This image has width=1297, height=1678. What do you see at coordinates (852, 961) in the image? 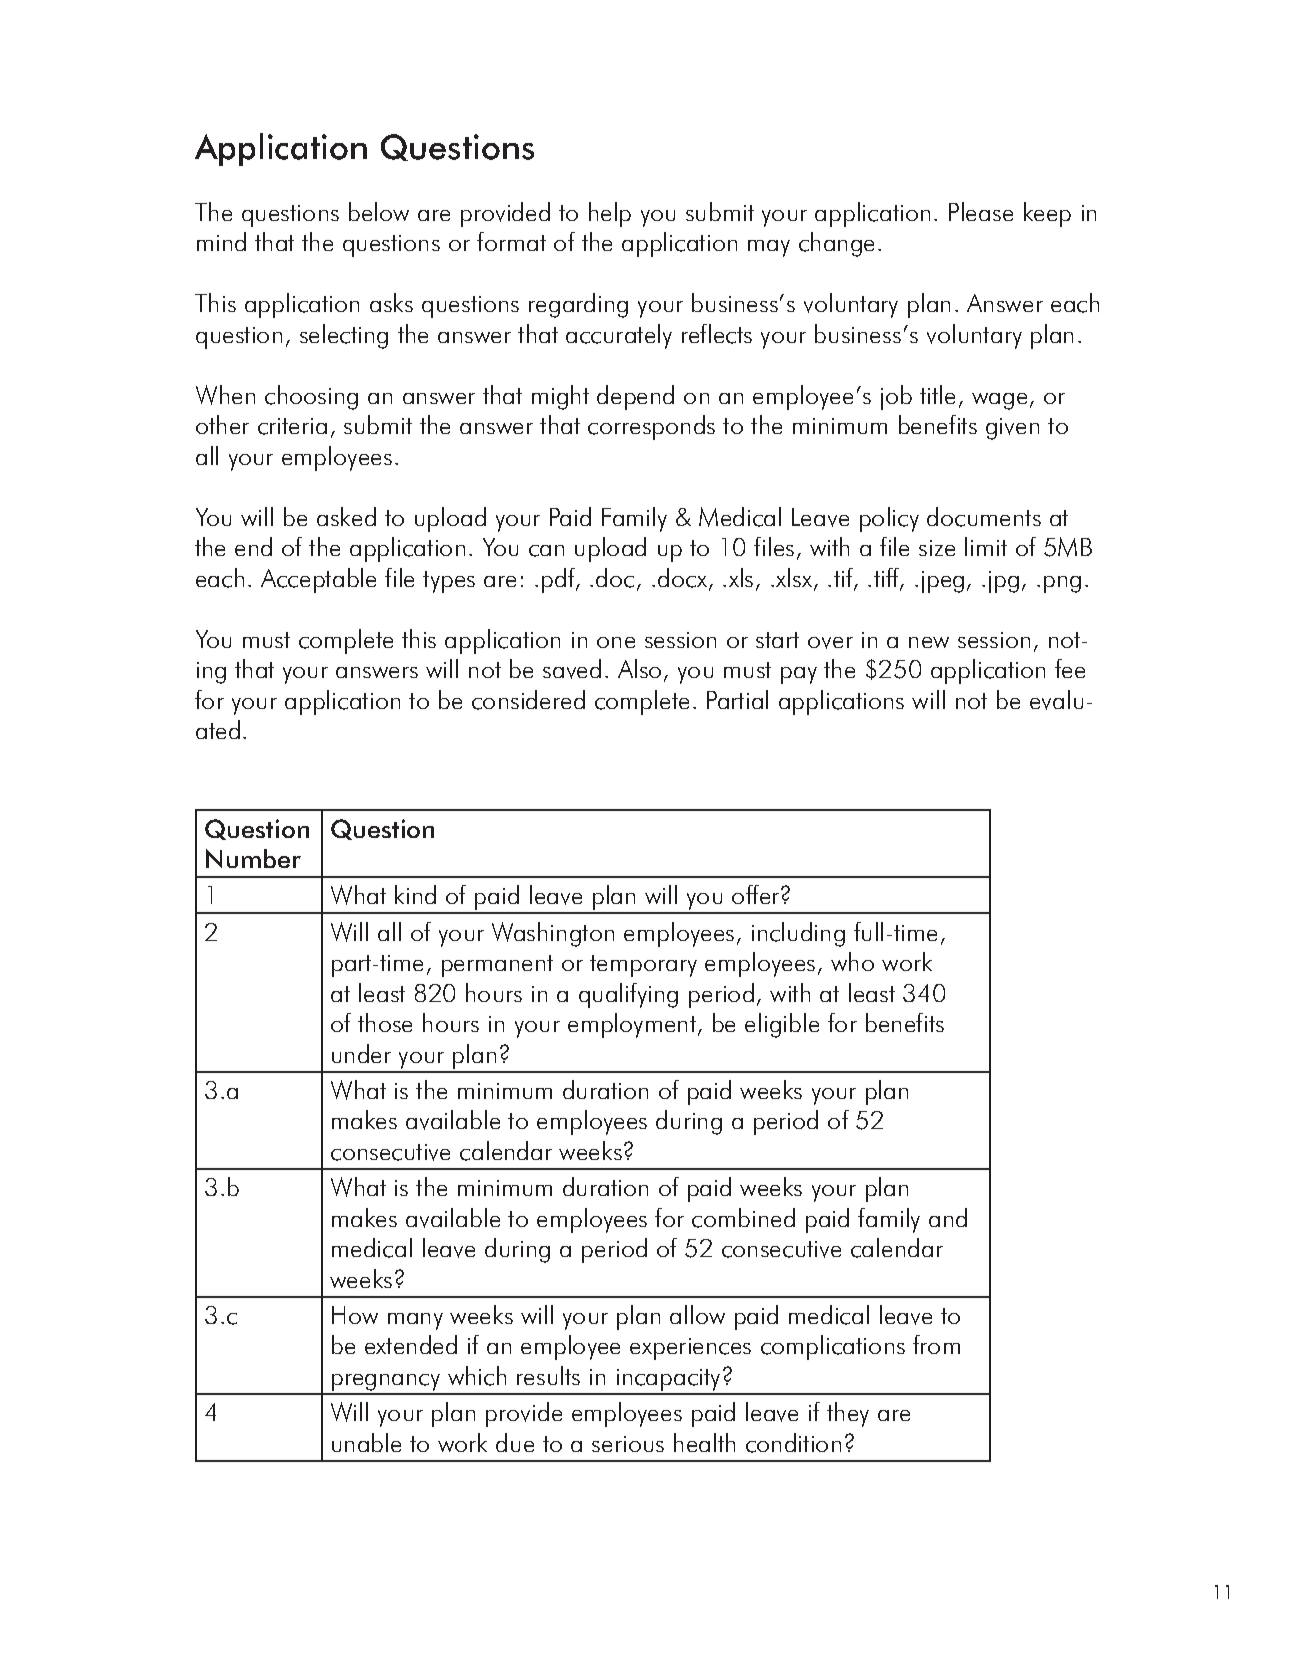
I see `who` at bounding box center [852, 961].
